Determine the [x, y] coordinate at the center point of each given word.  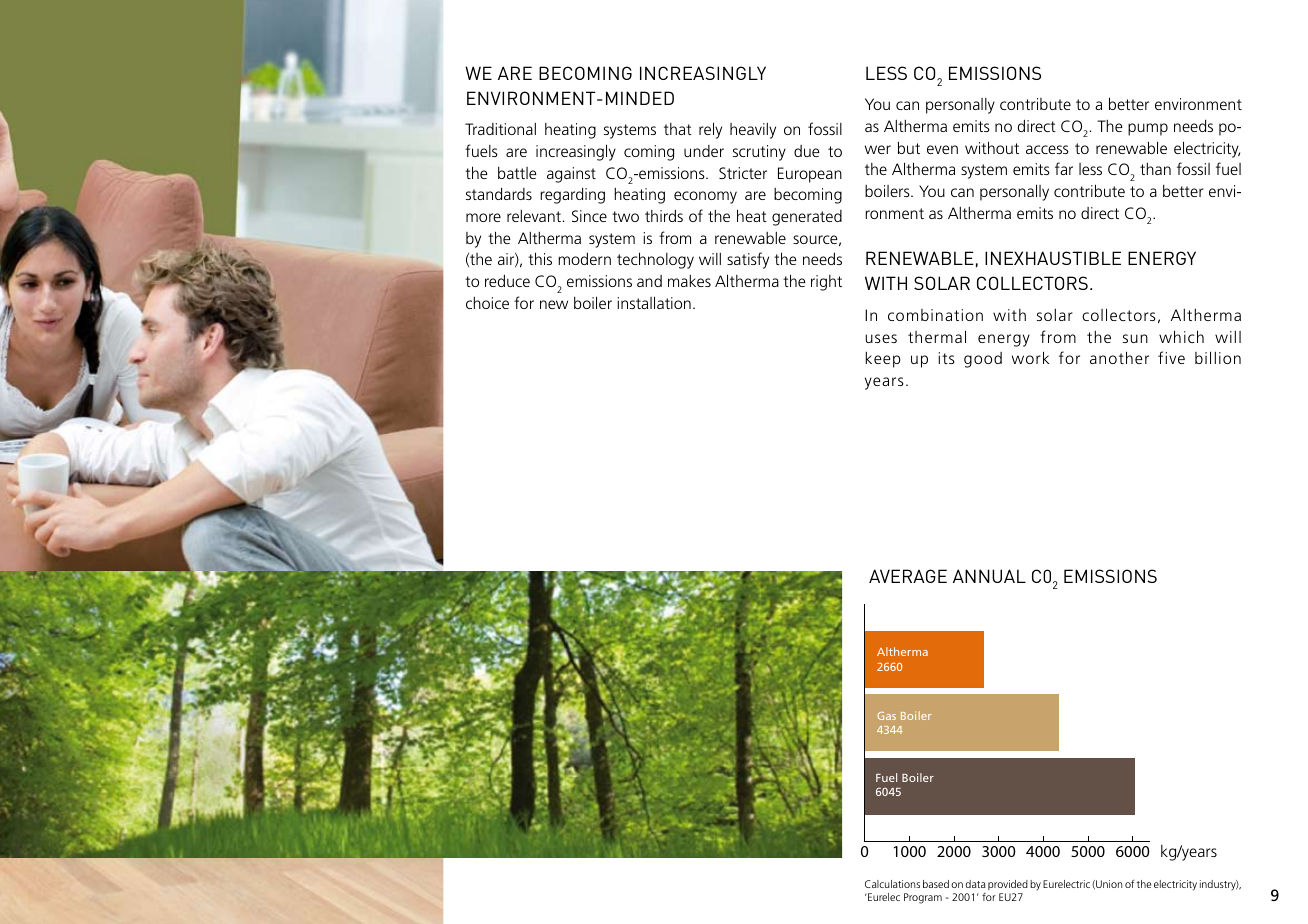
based [936, 884]
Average [908, 576]
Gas [886, 716]
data [976, 884]
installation [654, 302]
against [571, 175]
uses [881, 338]
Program [923, 898]
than [1155, 169]
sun [1135, 338]
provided [1008, 887]
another [1119, 357]
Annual [989, 576]
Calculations [892, 884]
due [807, 151]
